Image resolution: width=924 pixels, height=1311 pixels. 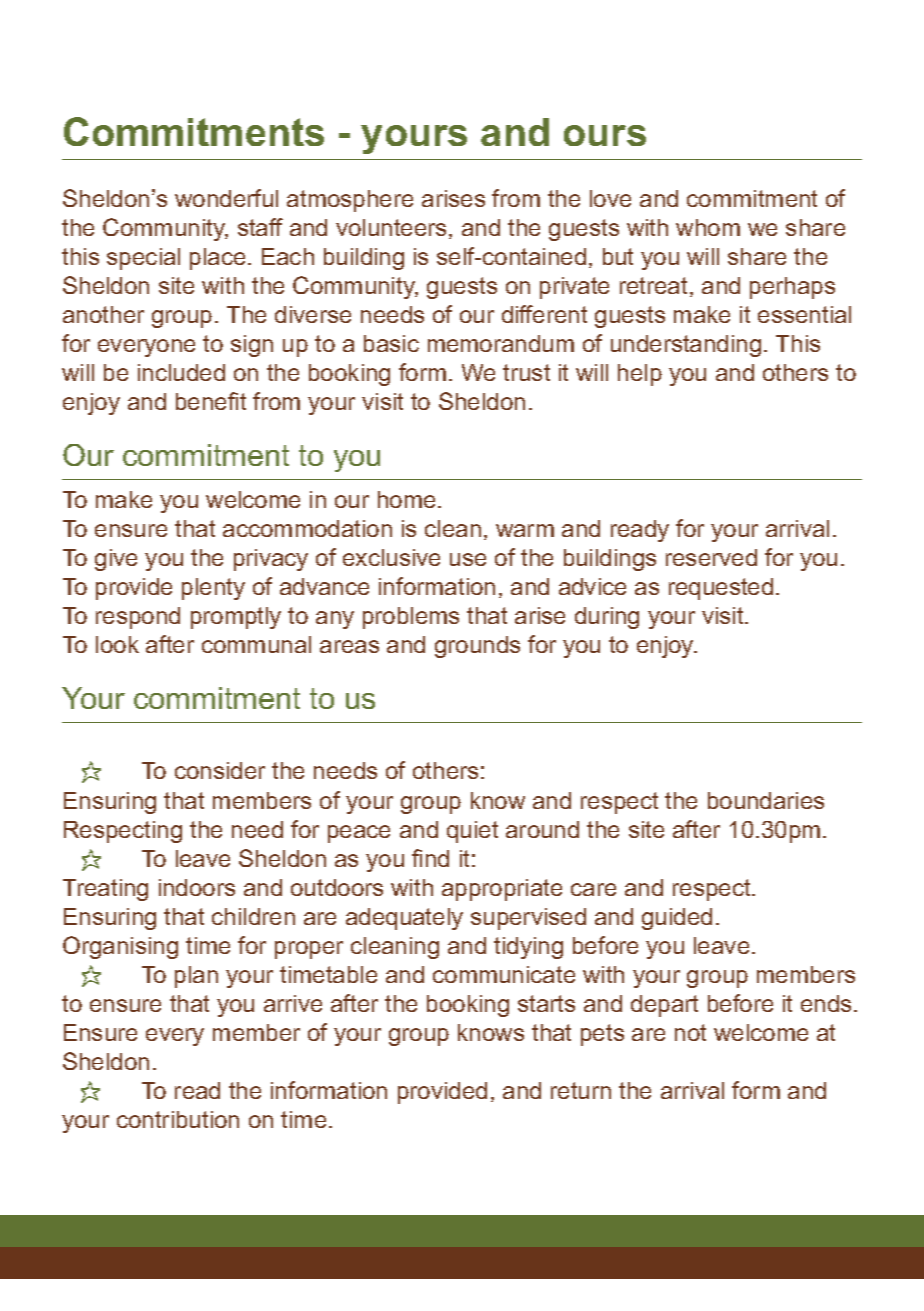 I want to click on help, so click(x=640, y=375).
